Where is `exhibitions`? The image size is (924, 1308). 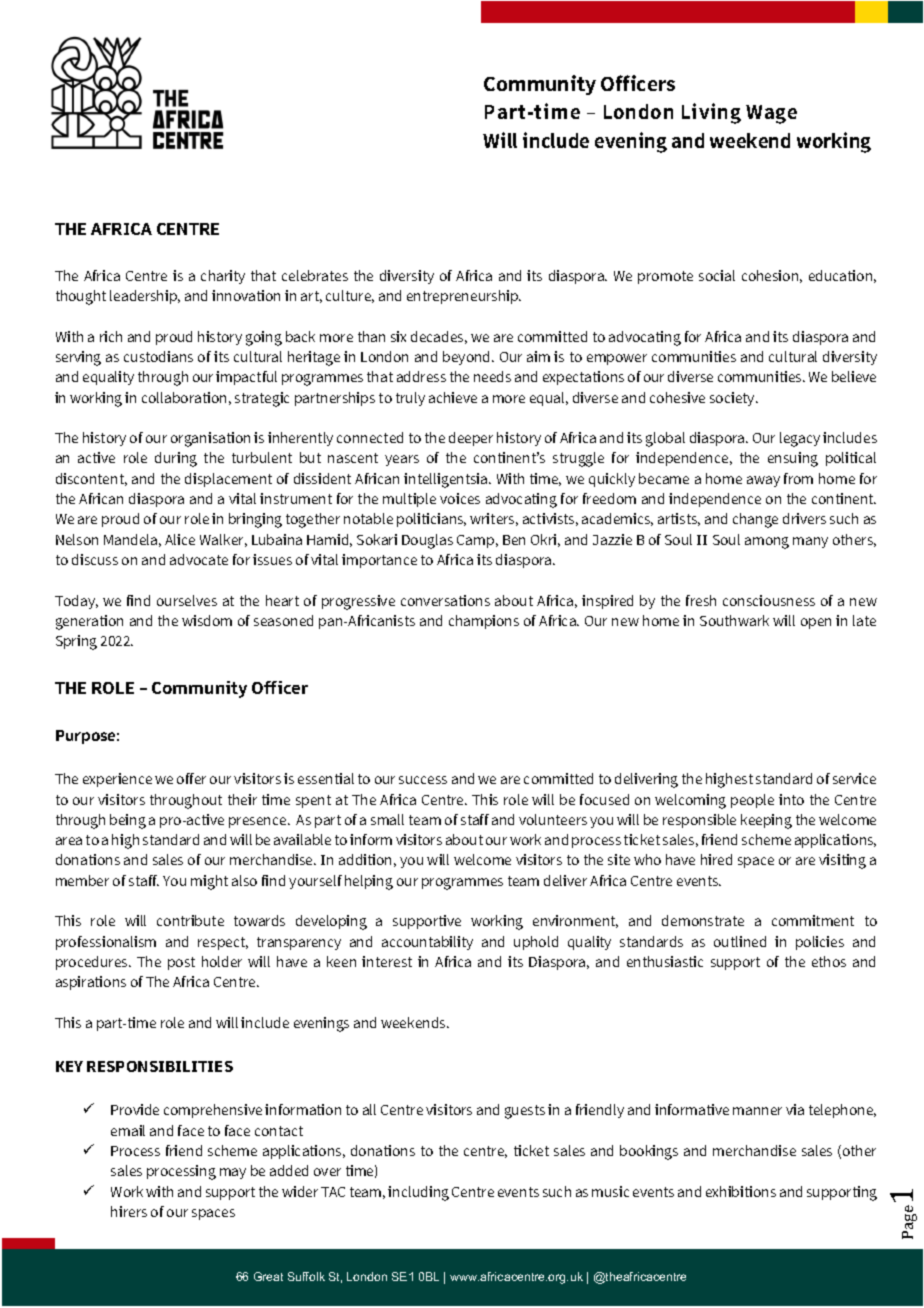 exhibitions is located at coordinates (741, 1191).
